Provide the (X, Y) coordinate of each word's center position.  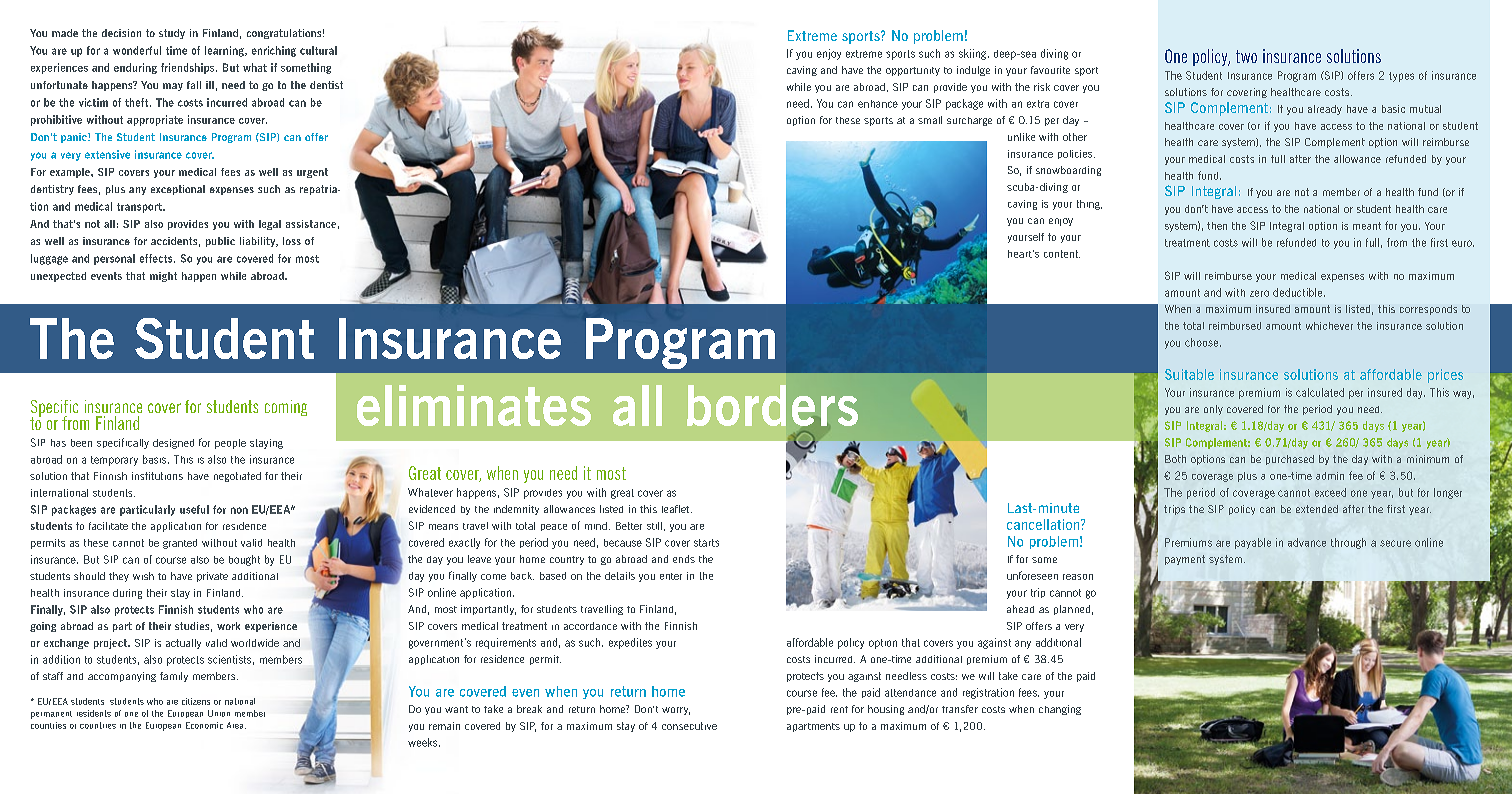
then (1217, 226)
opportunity (913, 71)
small (930, 120)
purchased (1290, 460)
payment (1185, 560)
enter (671, 576)
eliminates (474, 405)
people (230, 444)
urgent (312, 173)
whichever (1329, 326)
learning (225, 51)
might (163, 277)
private (212, 577)
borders (772, 407)
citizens (196, 701)
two (1246, 56)
